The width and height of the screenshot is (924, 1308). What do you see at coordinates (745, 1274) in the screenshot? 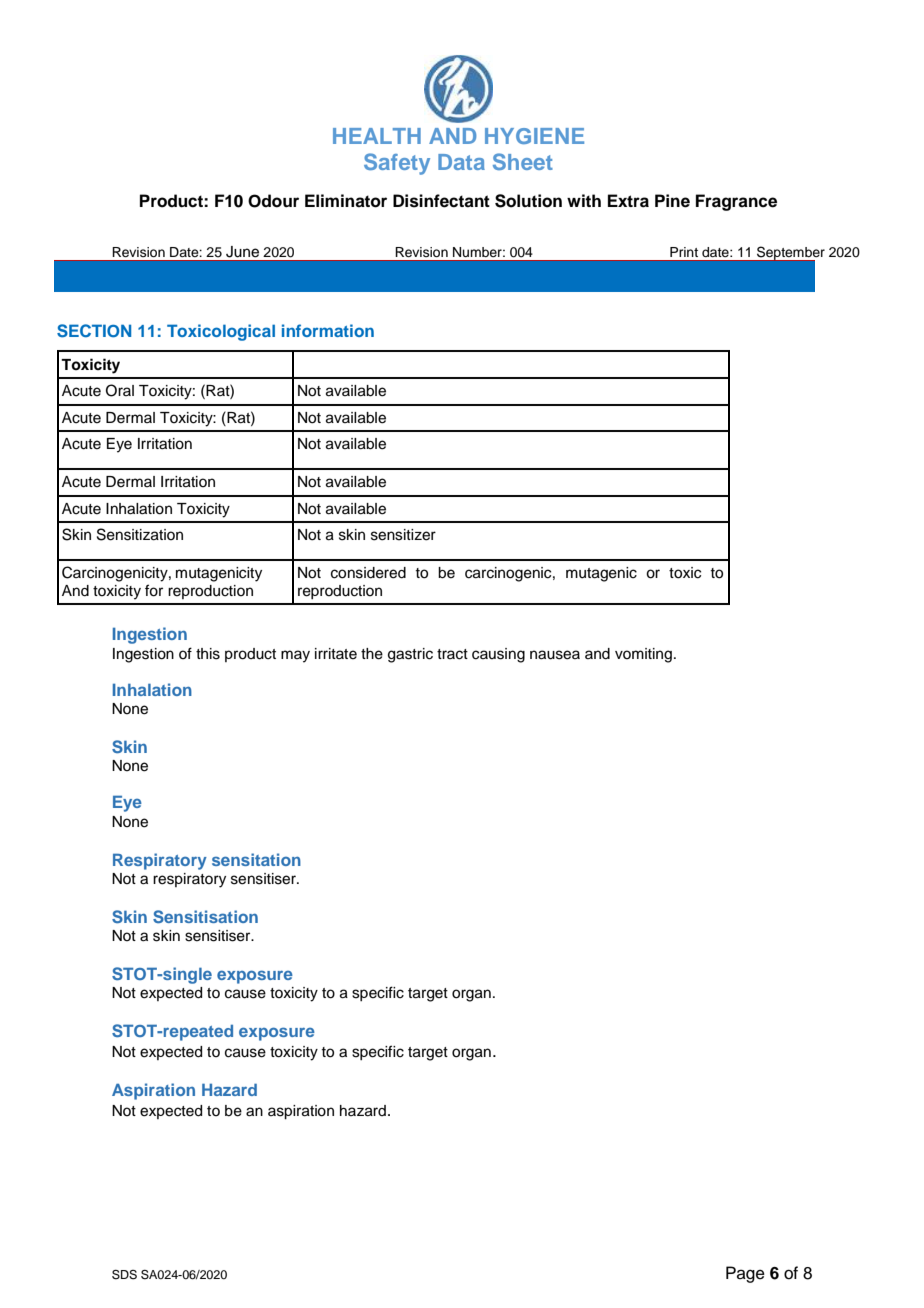
I see `Page` at bounding box center [745, 1274].
